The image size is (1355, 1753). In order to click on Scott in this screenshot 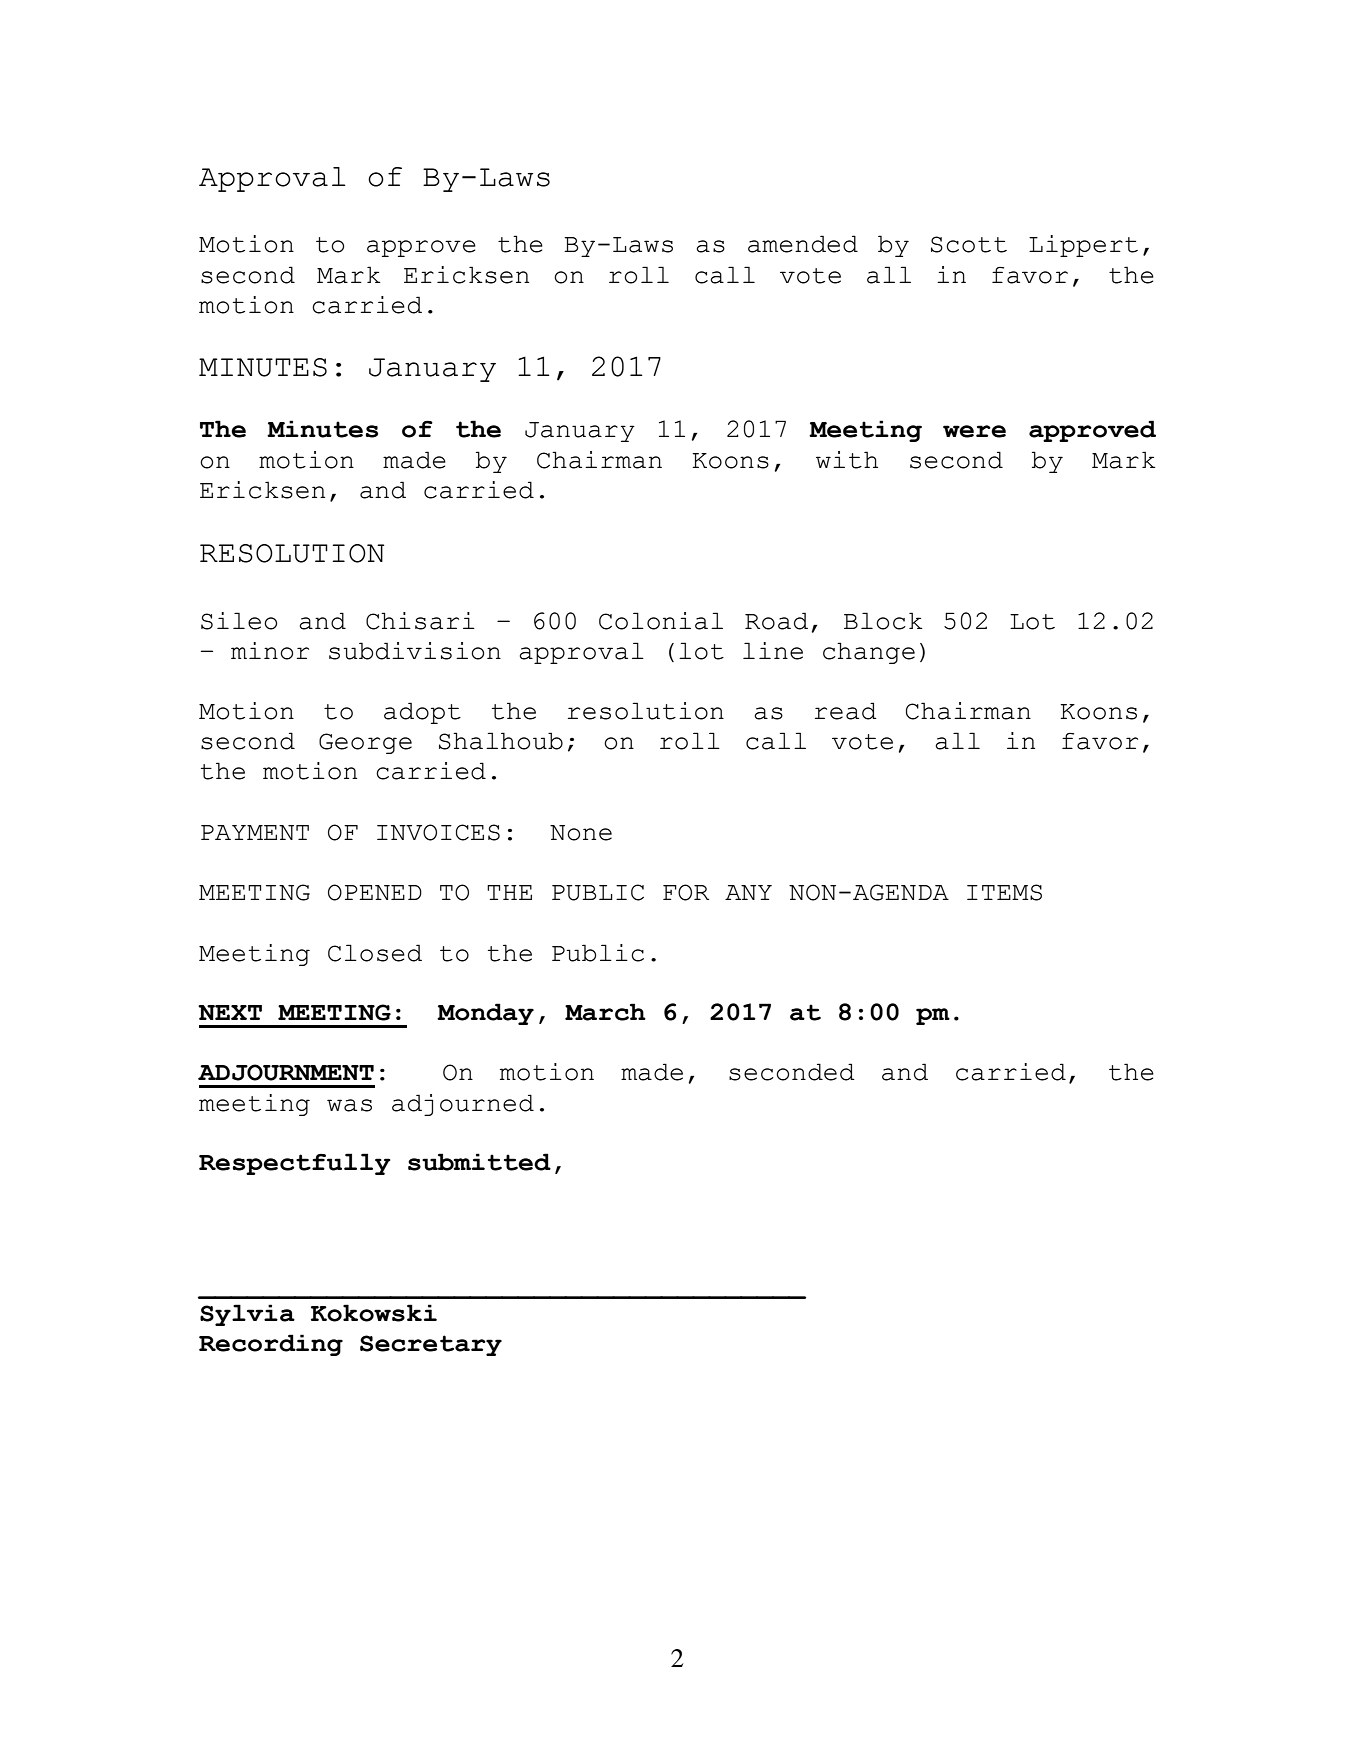, I will do `click(969, 244)`.
